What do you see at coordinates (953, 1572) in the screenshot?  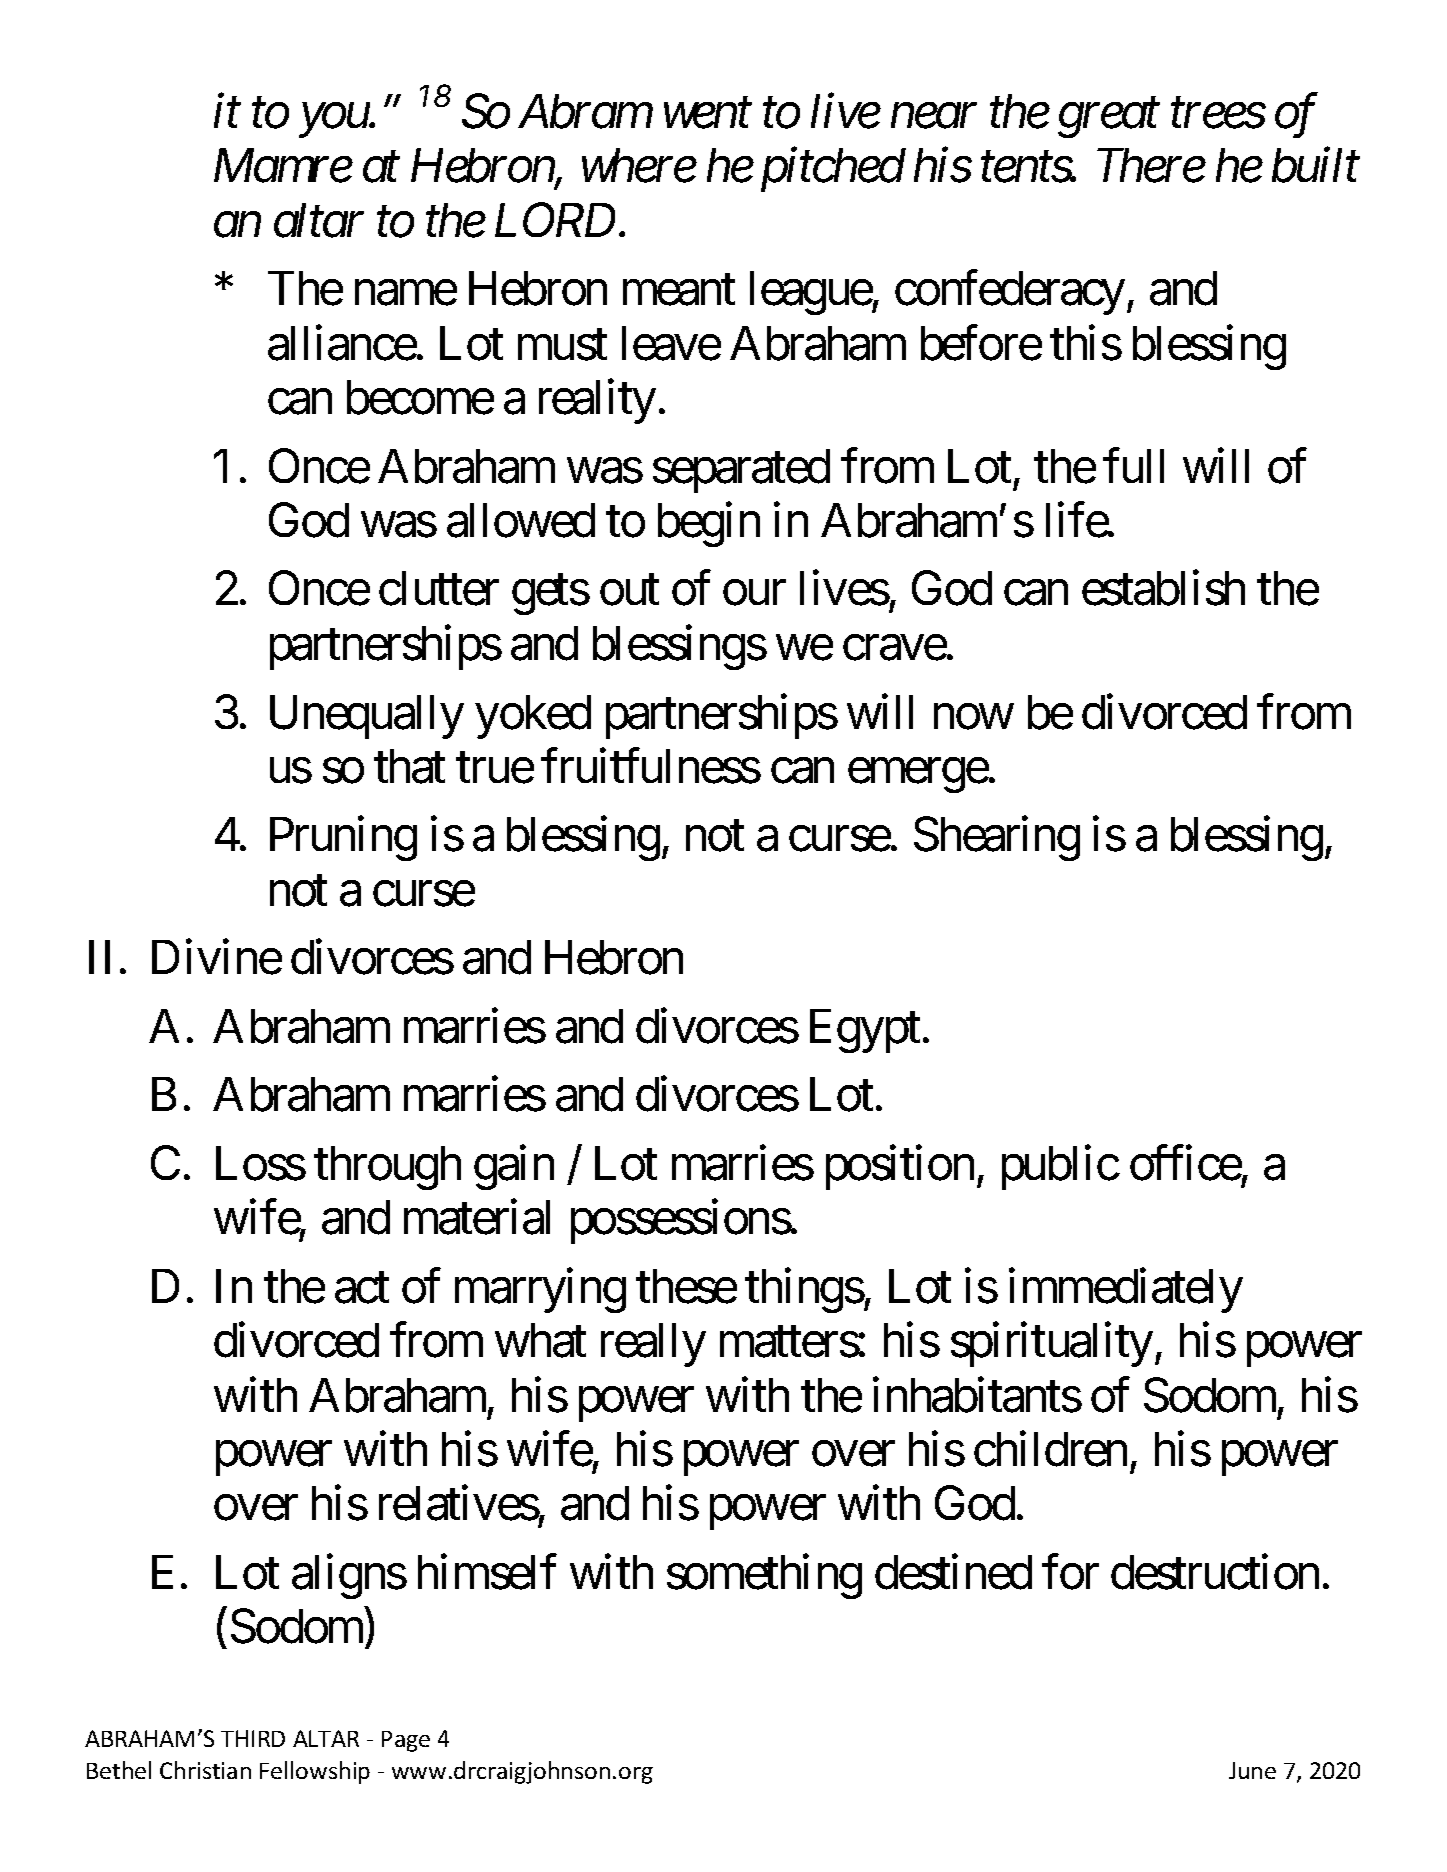 I see `destined` at bounding box center [953, 1572].
